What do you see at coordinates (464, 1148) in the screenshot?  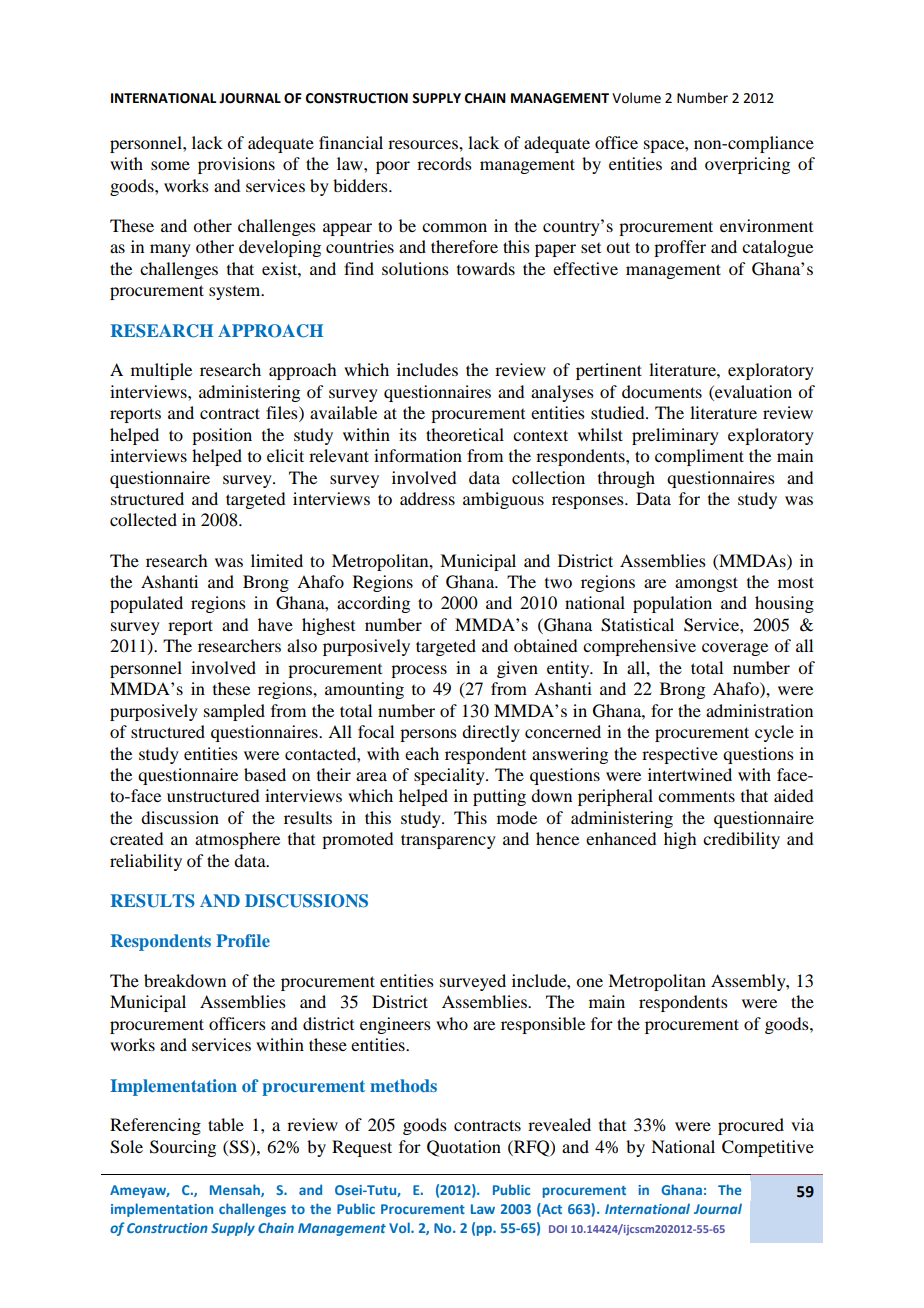 I see `Quotation` at bounding box center [464, 1148].
